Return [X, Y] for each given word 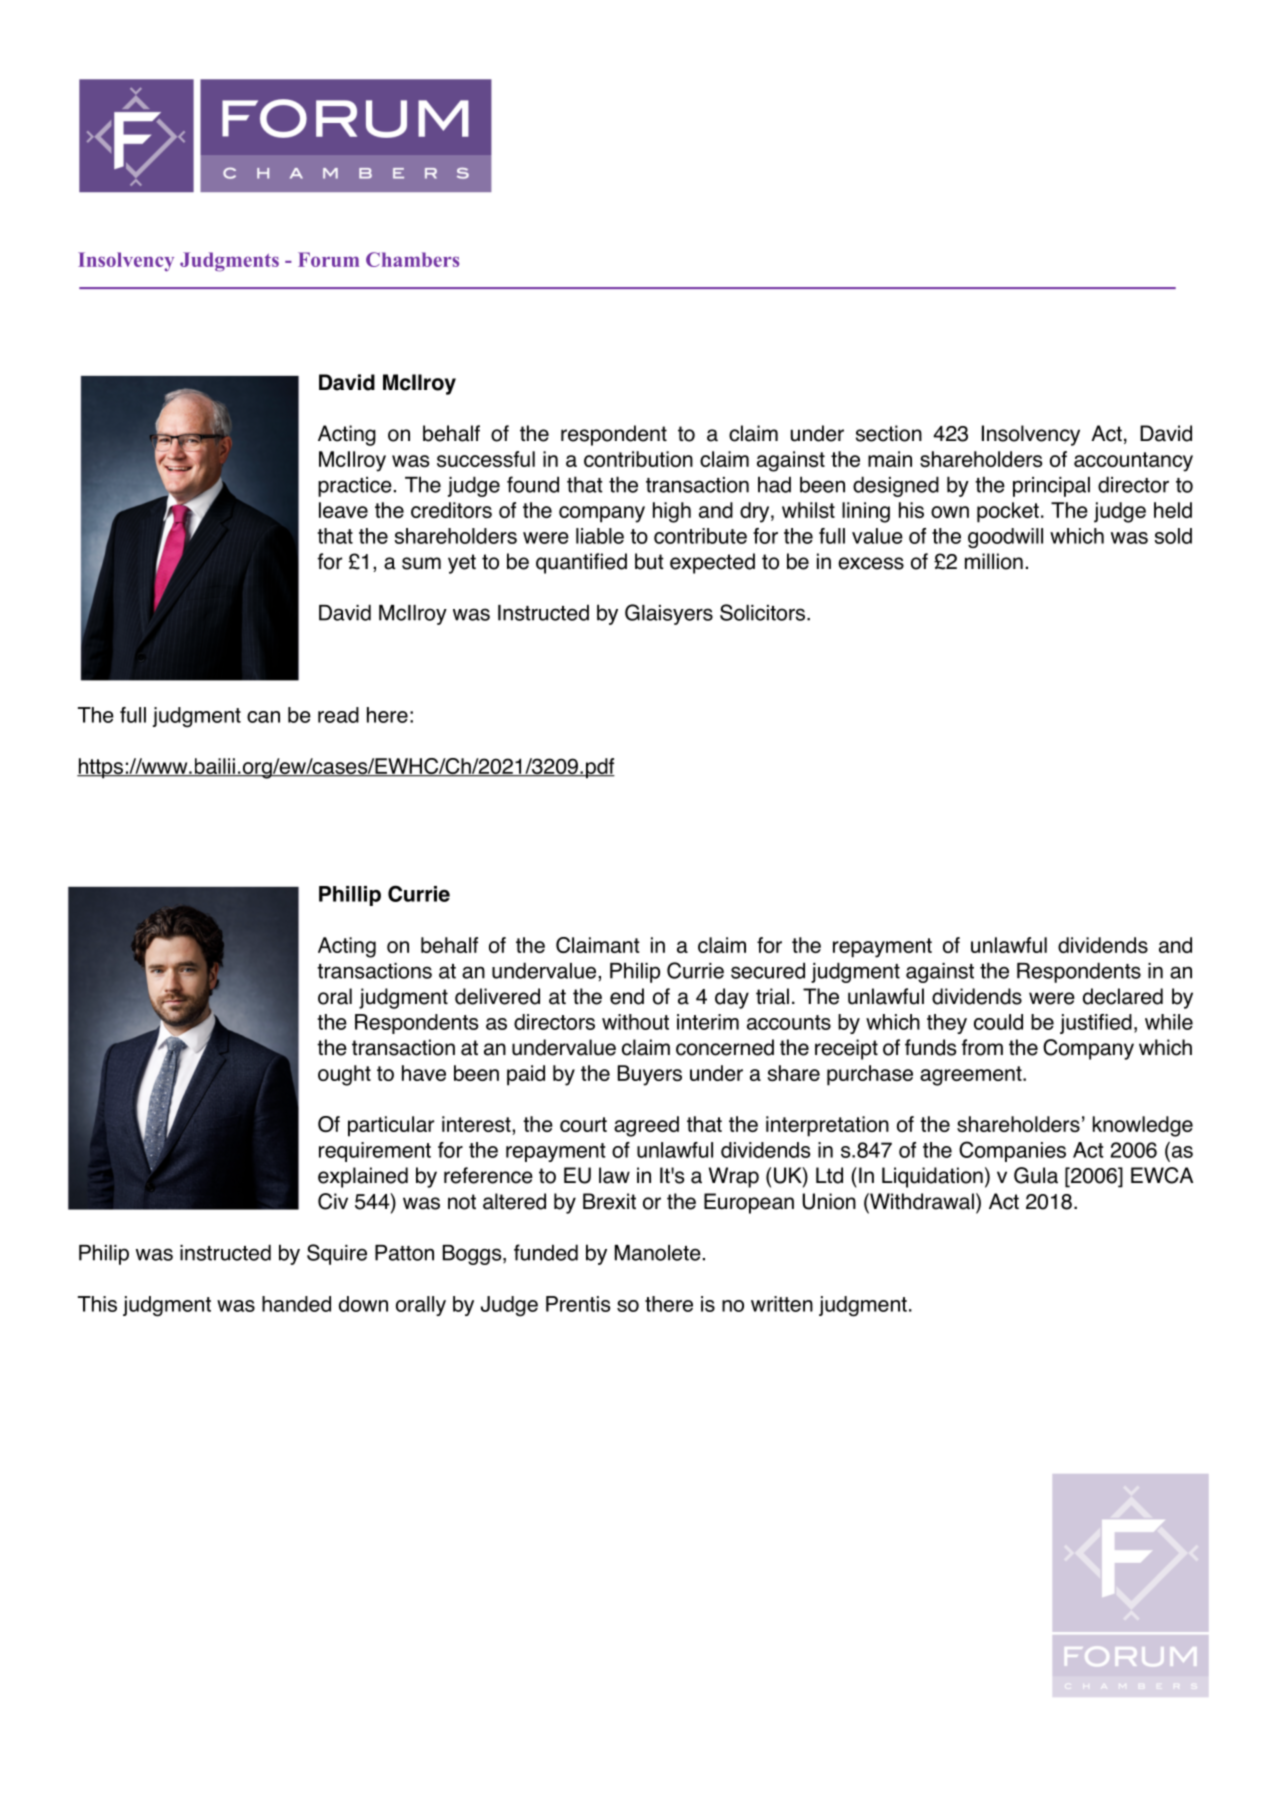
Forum [328, 259]
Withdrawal [921, 1201]
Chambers [412, 259]
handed [296, 1304]
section [889, 433]
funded [546, 1252]
